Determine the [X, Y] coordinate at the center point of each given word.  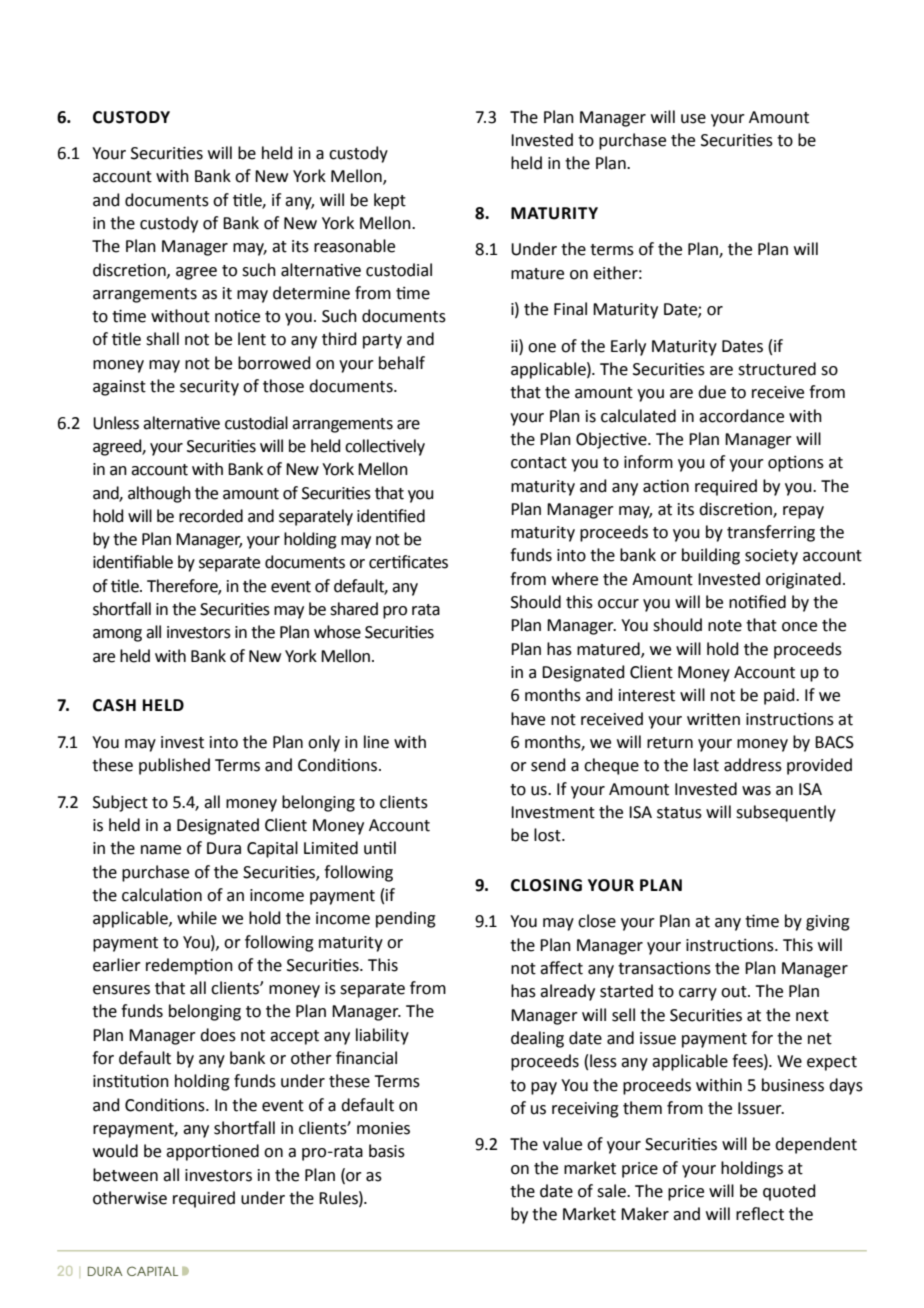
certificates [408, 562]
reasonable [354, 246]
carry [698, 994]
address [753, 765]
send [548, 765]
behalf [402, 363]
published [174, 766]
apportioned [212, 1152]
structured [777, 369]
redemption [189, 966]
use [693, 119]
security [209, 388]
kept [390, 201]
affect [561, 968]
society [771, 557]
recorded [211, 516]
